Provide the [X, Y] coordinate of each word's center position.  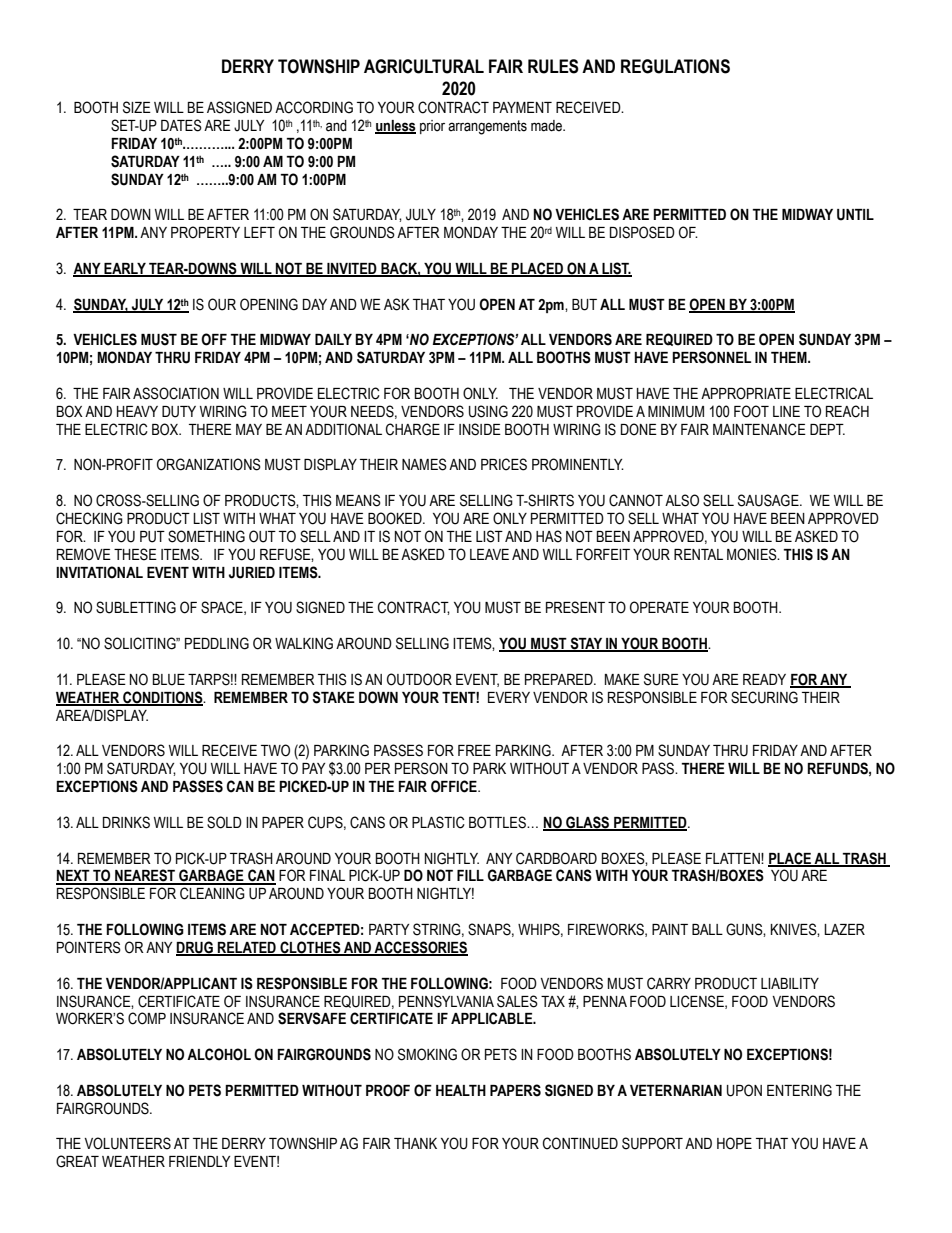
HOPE [734, 1143]
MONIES [753, 554]
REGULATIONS [675, 66]
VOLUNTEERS [127, 1143]
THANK [415, 1143]
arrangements [487, 127]
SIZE [137, 107]
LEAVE [489, 554]
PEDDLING [217, 643]
